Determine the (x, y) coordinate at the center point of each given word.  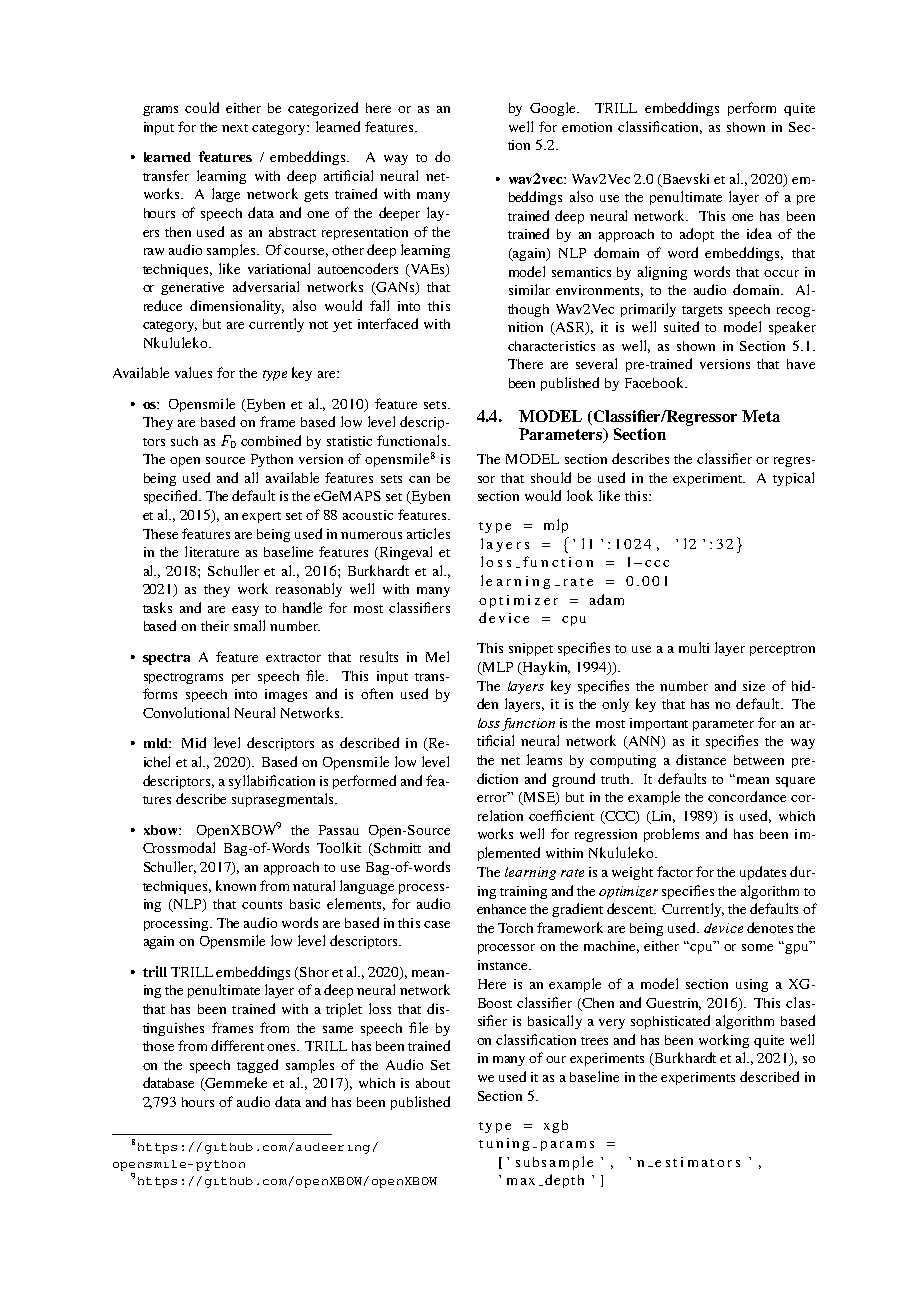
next (235, 128)
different (237, 1045)
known (236, 885)
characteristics (551, 346)
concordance (747, 796)
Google (554, 109)
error (493, 797)
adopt (697, 235)
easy (245, 611)
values (193, 372)
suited (681, 326)
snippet (531, 649)
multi (694, 647)
